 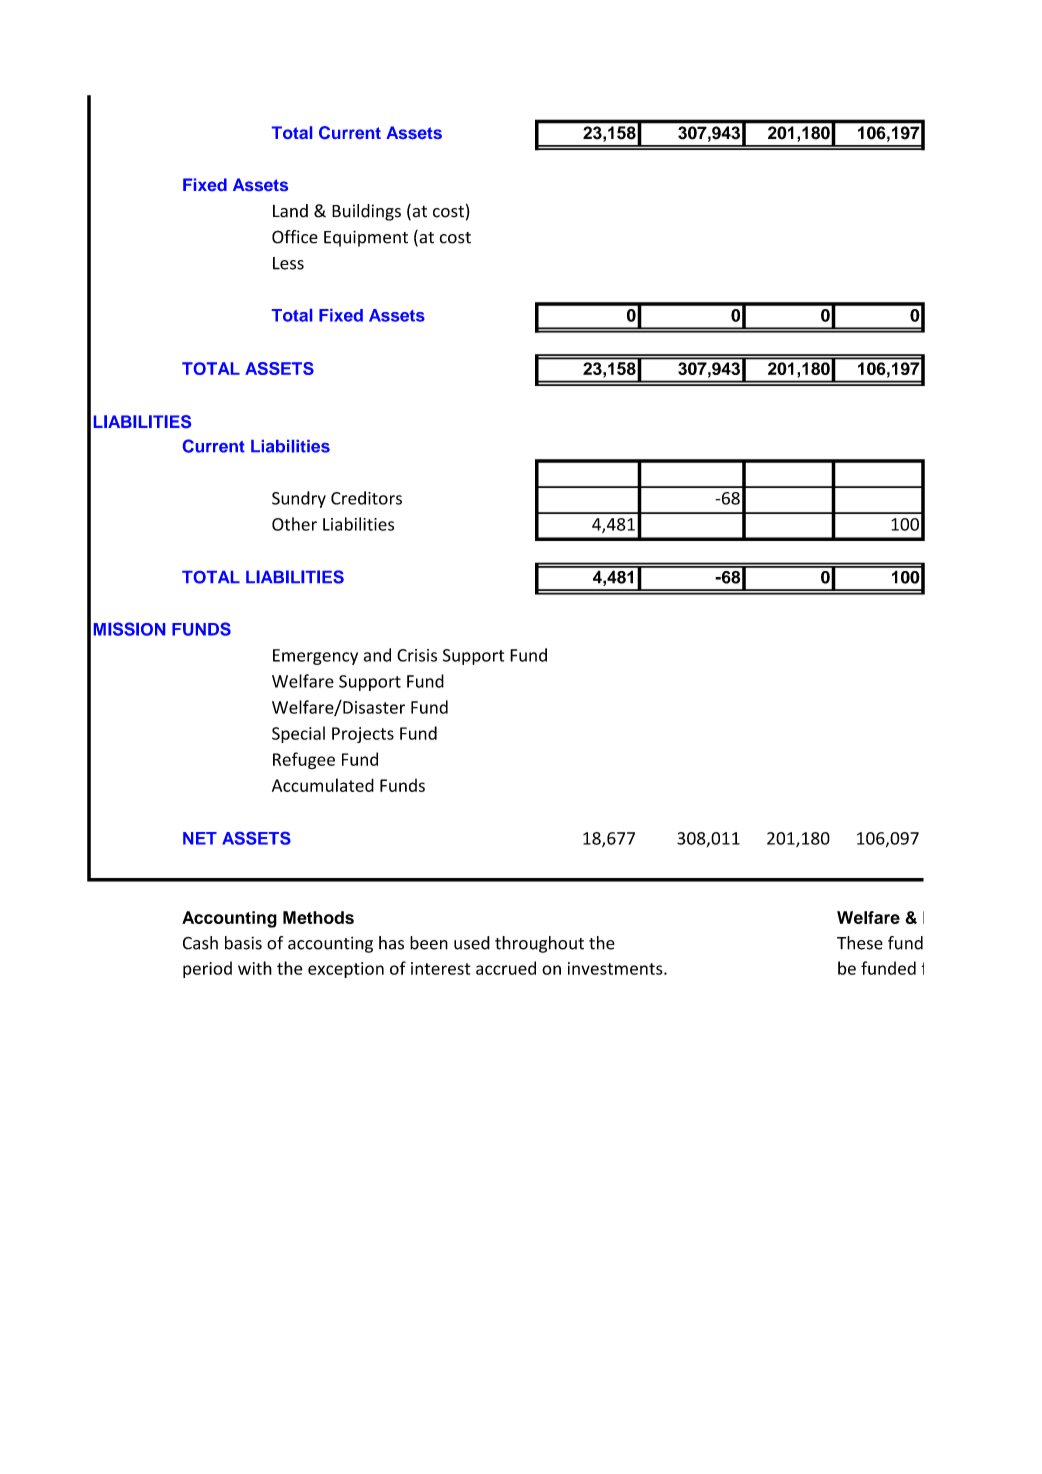 What do you see at coordinates (860, 943) in the screenshot?
I see `These` at bounding box center [860, 943].
